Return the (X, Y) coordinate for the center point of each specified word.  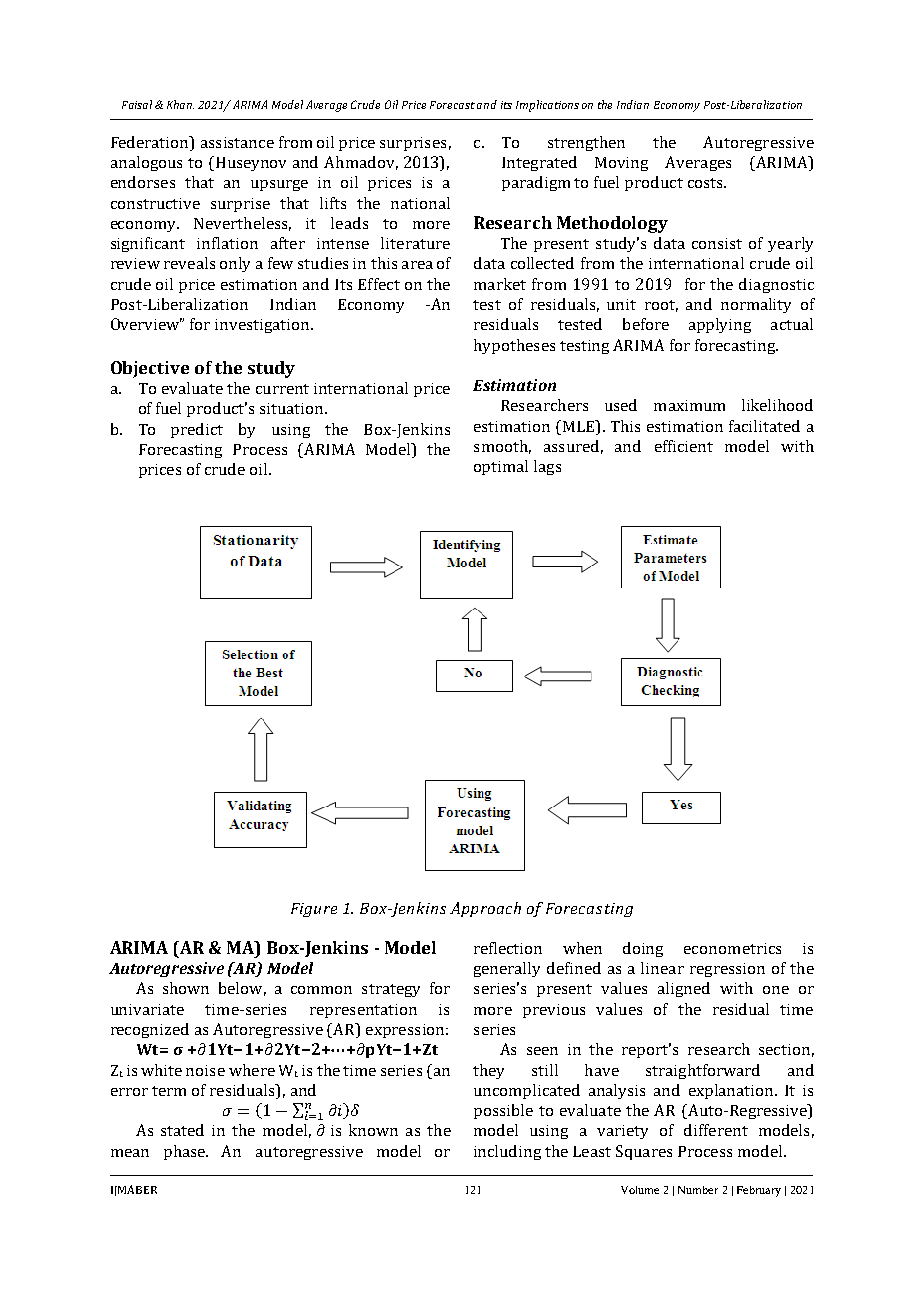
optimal (501, 467)
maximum (689, 405)
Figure (314, 910)
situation (293, 408)
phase (186, 1152)
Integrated (539, 163)
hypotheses (514, 346)
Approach (485, 909)
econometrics (732, 948)
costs (706, 183)
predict (197, 430)
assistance (237, 142)
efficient (684, 446)
